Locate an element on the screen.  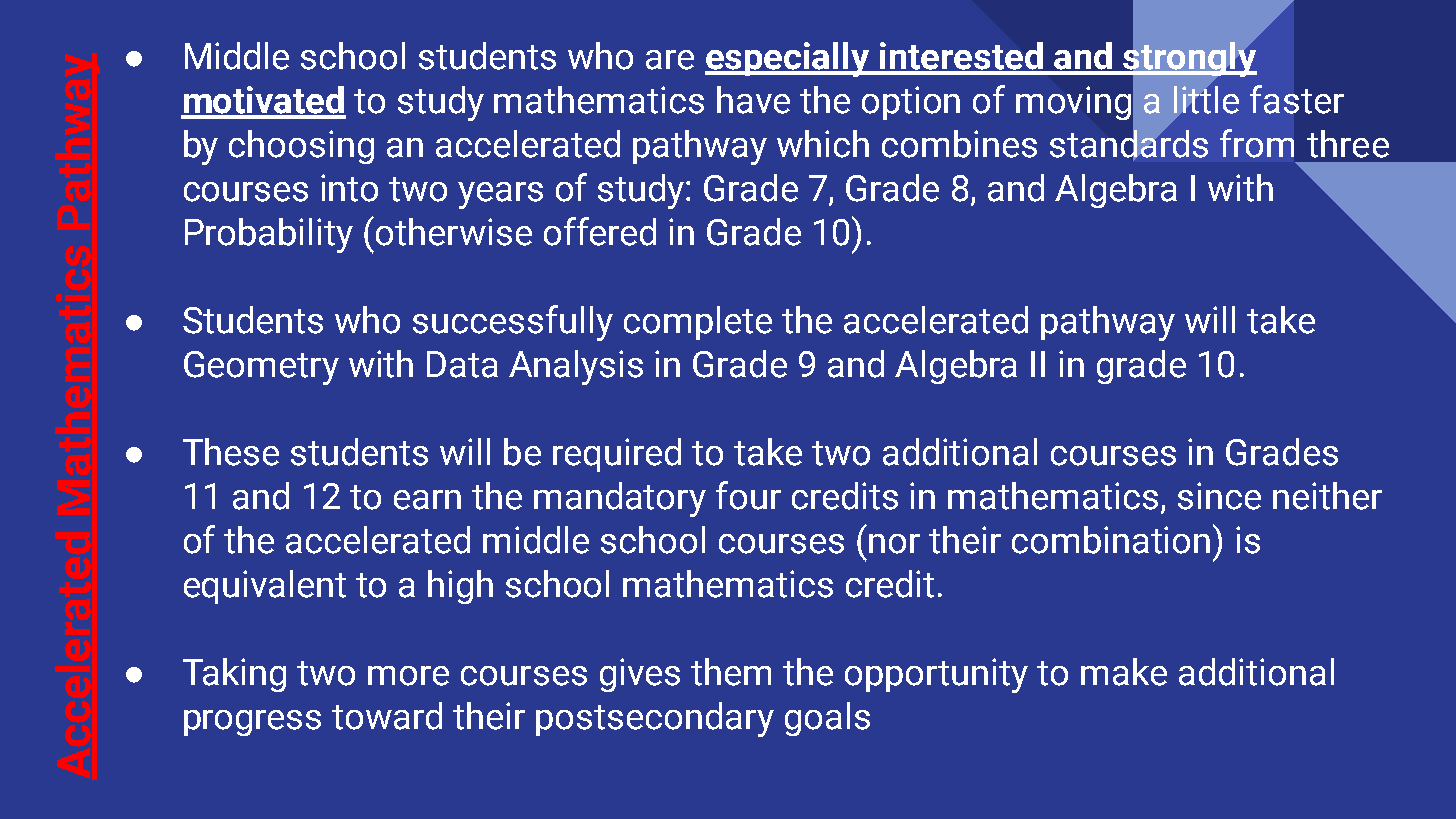
from is located at coordinates (1257, 143).
